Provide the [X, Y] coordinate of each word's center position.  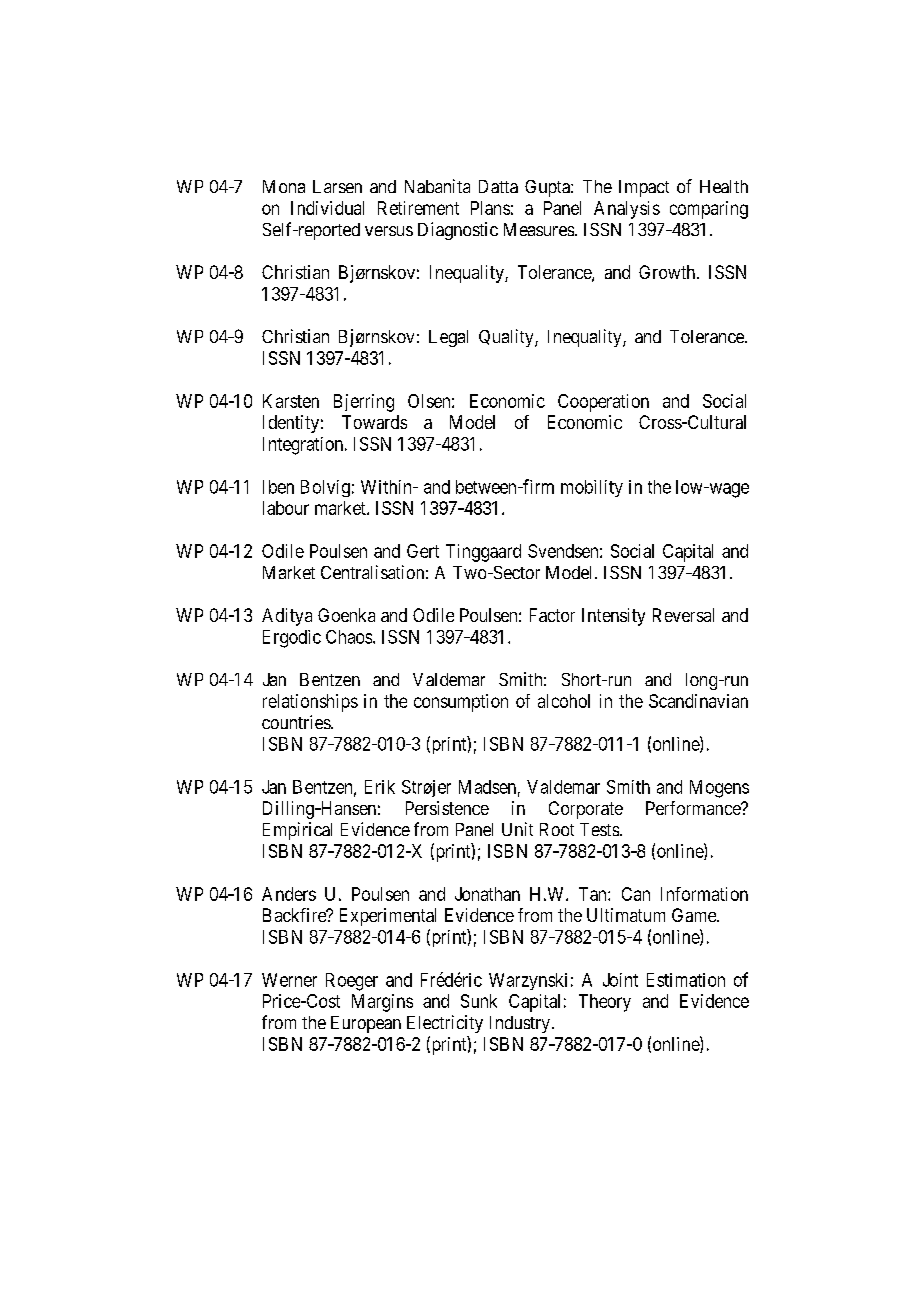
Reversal [683, 615]
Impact [644, 188]
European [366, 1024]
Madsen [487, 787]
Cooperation [603, 403]
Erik [380, 787]
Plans [490, 208]
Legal [448, 338]
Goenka [346, 615]
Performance [694, 808]
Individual [327, 208]
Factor [552, 615]
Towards [374, 422]
